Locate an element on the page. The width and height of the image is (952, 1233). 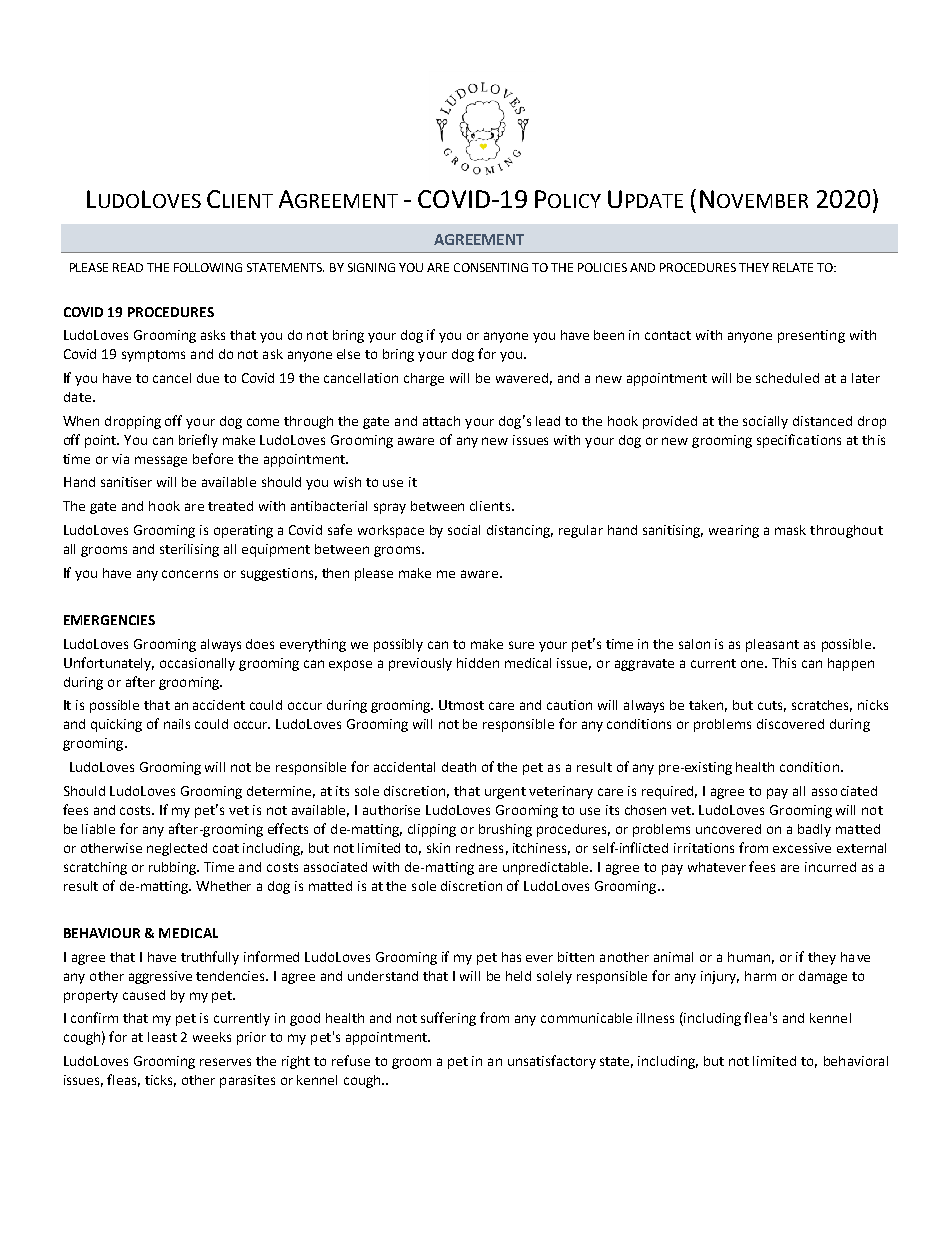
RELATE is located at coordinates (793, 267).
